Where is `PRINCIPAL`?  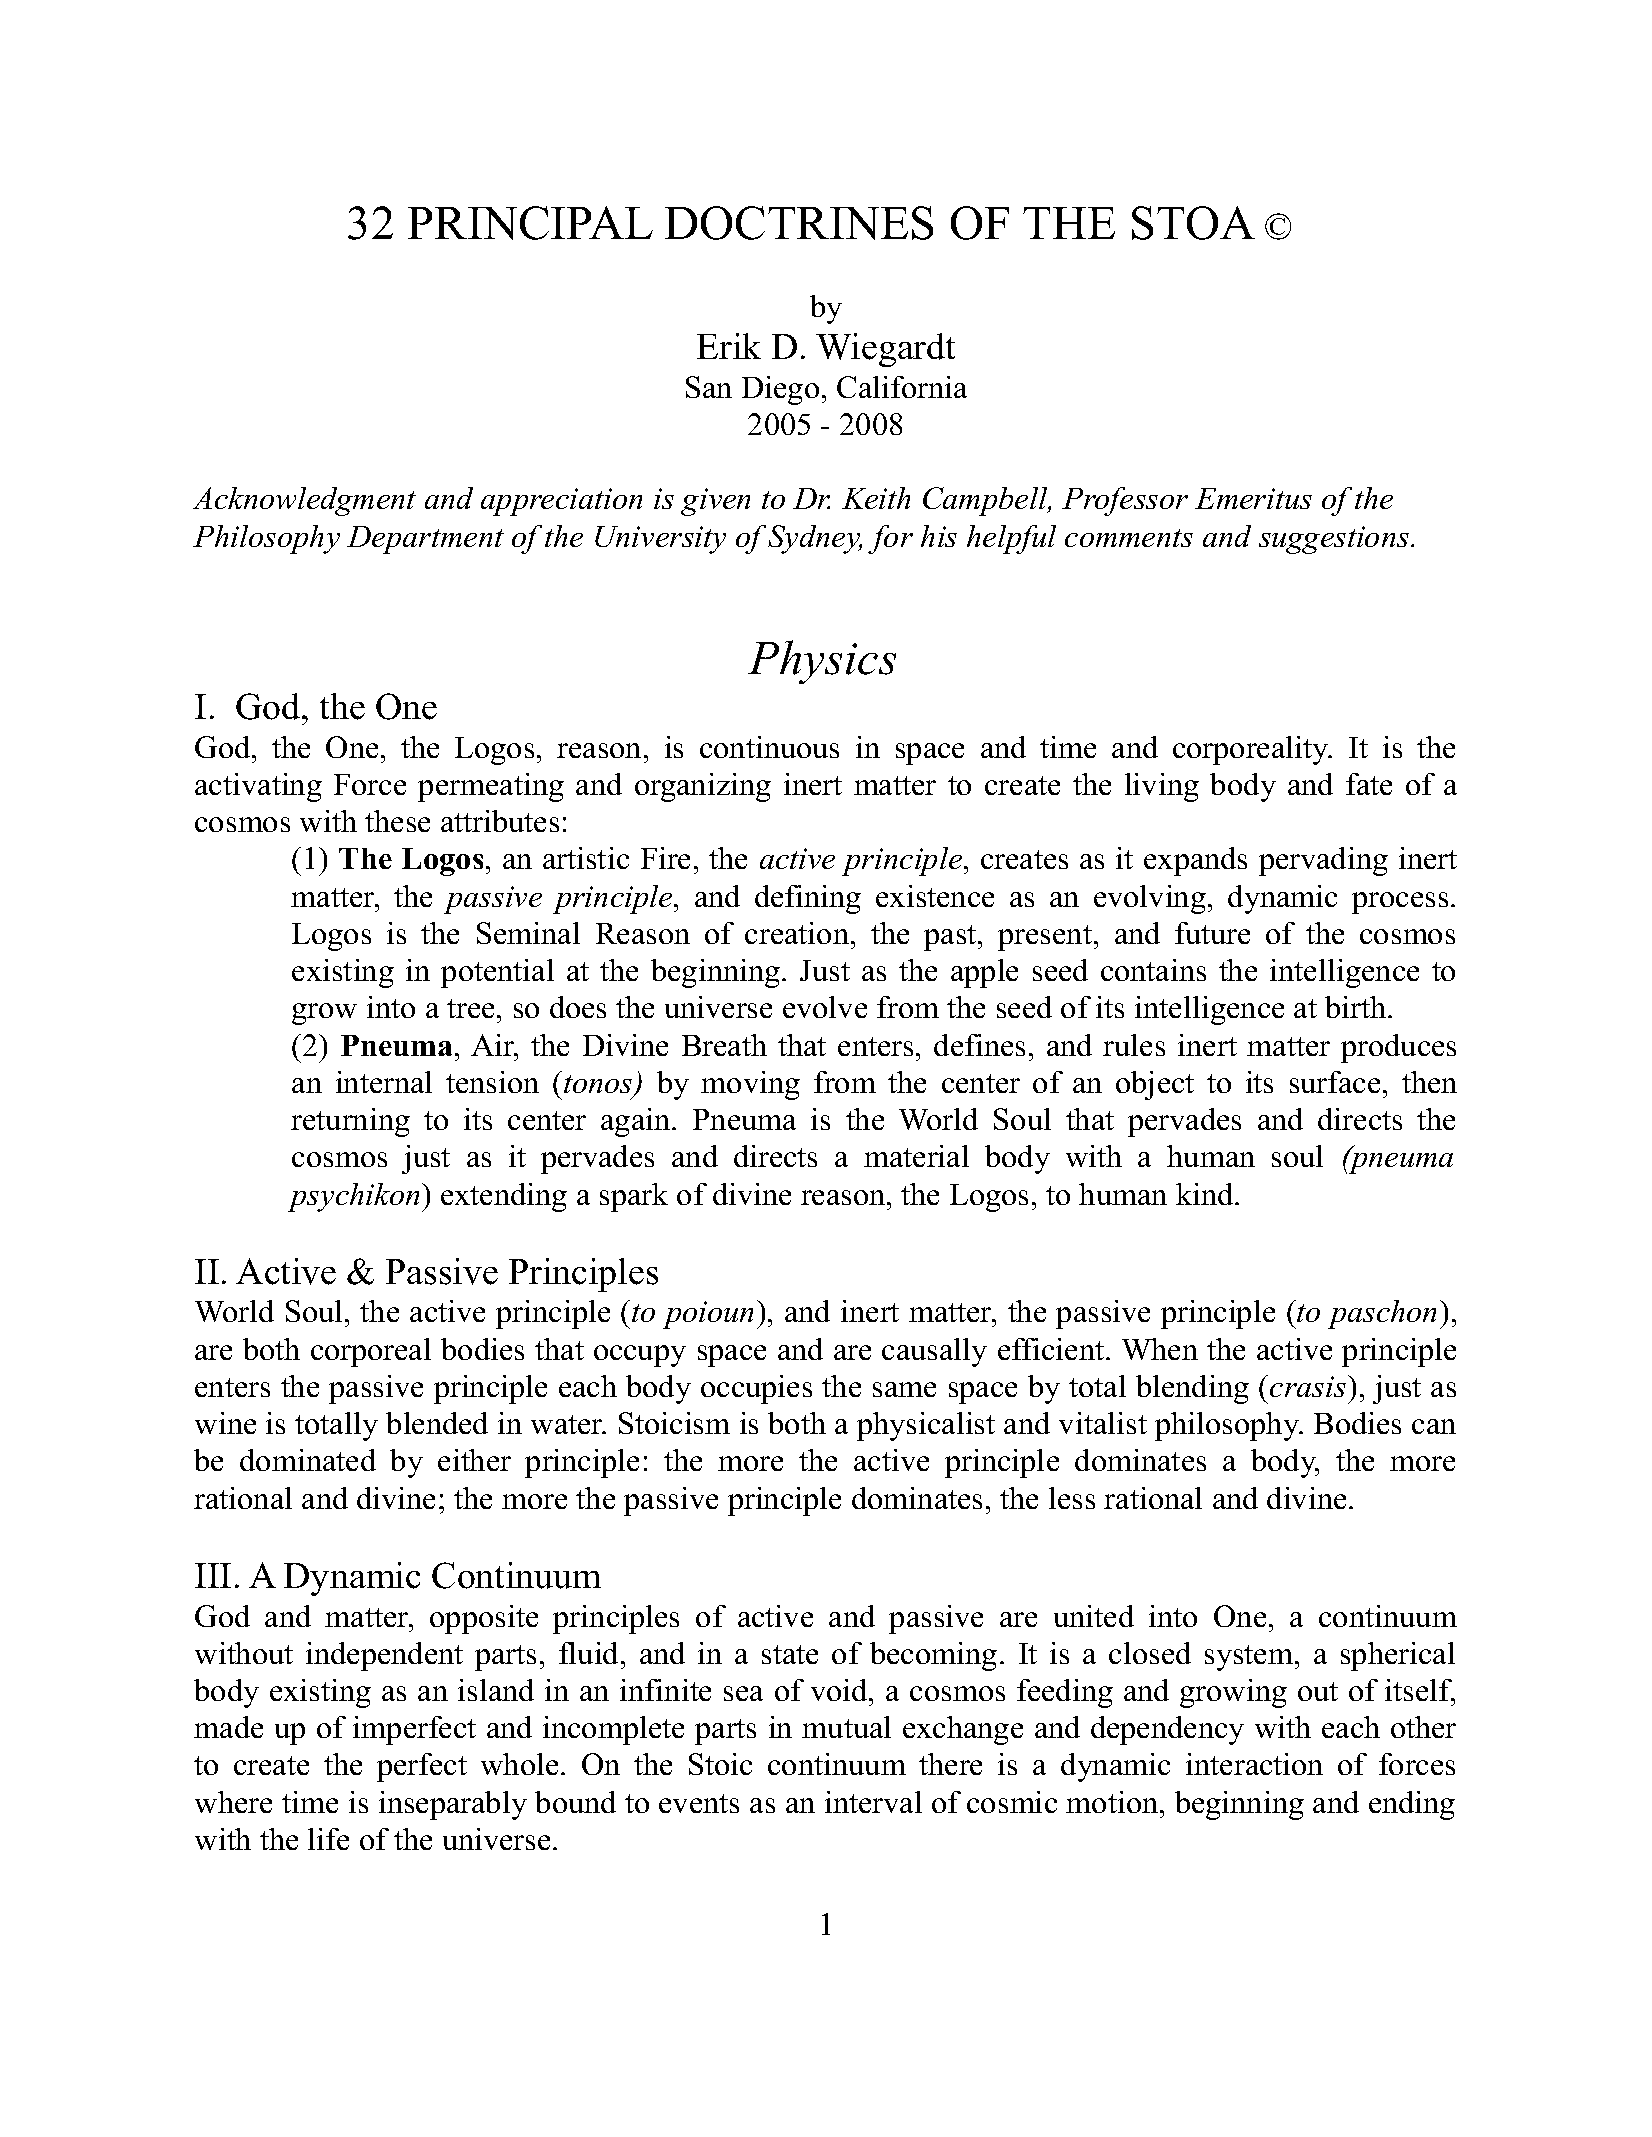
PRINCIPAL is located at coordinates (530, 223).
